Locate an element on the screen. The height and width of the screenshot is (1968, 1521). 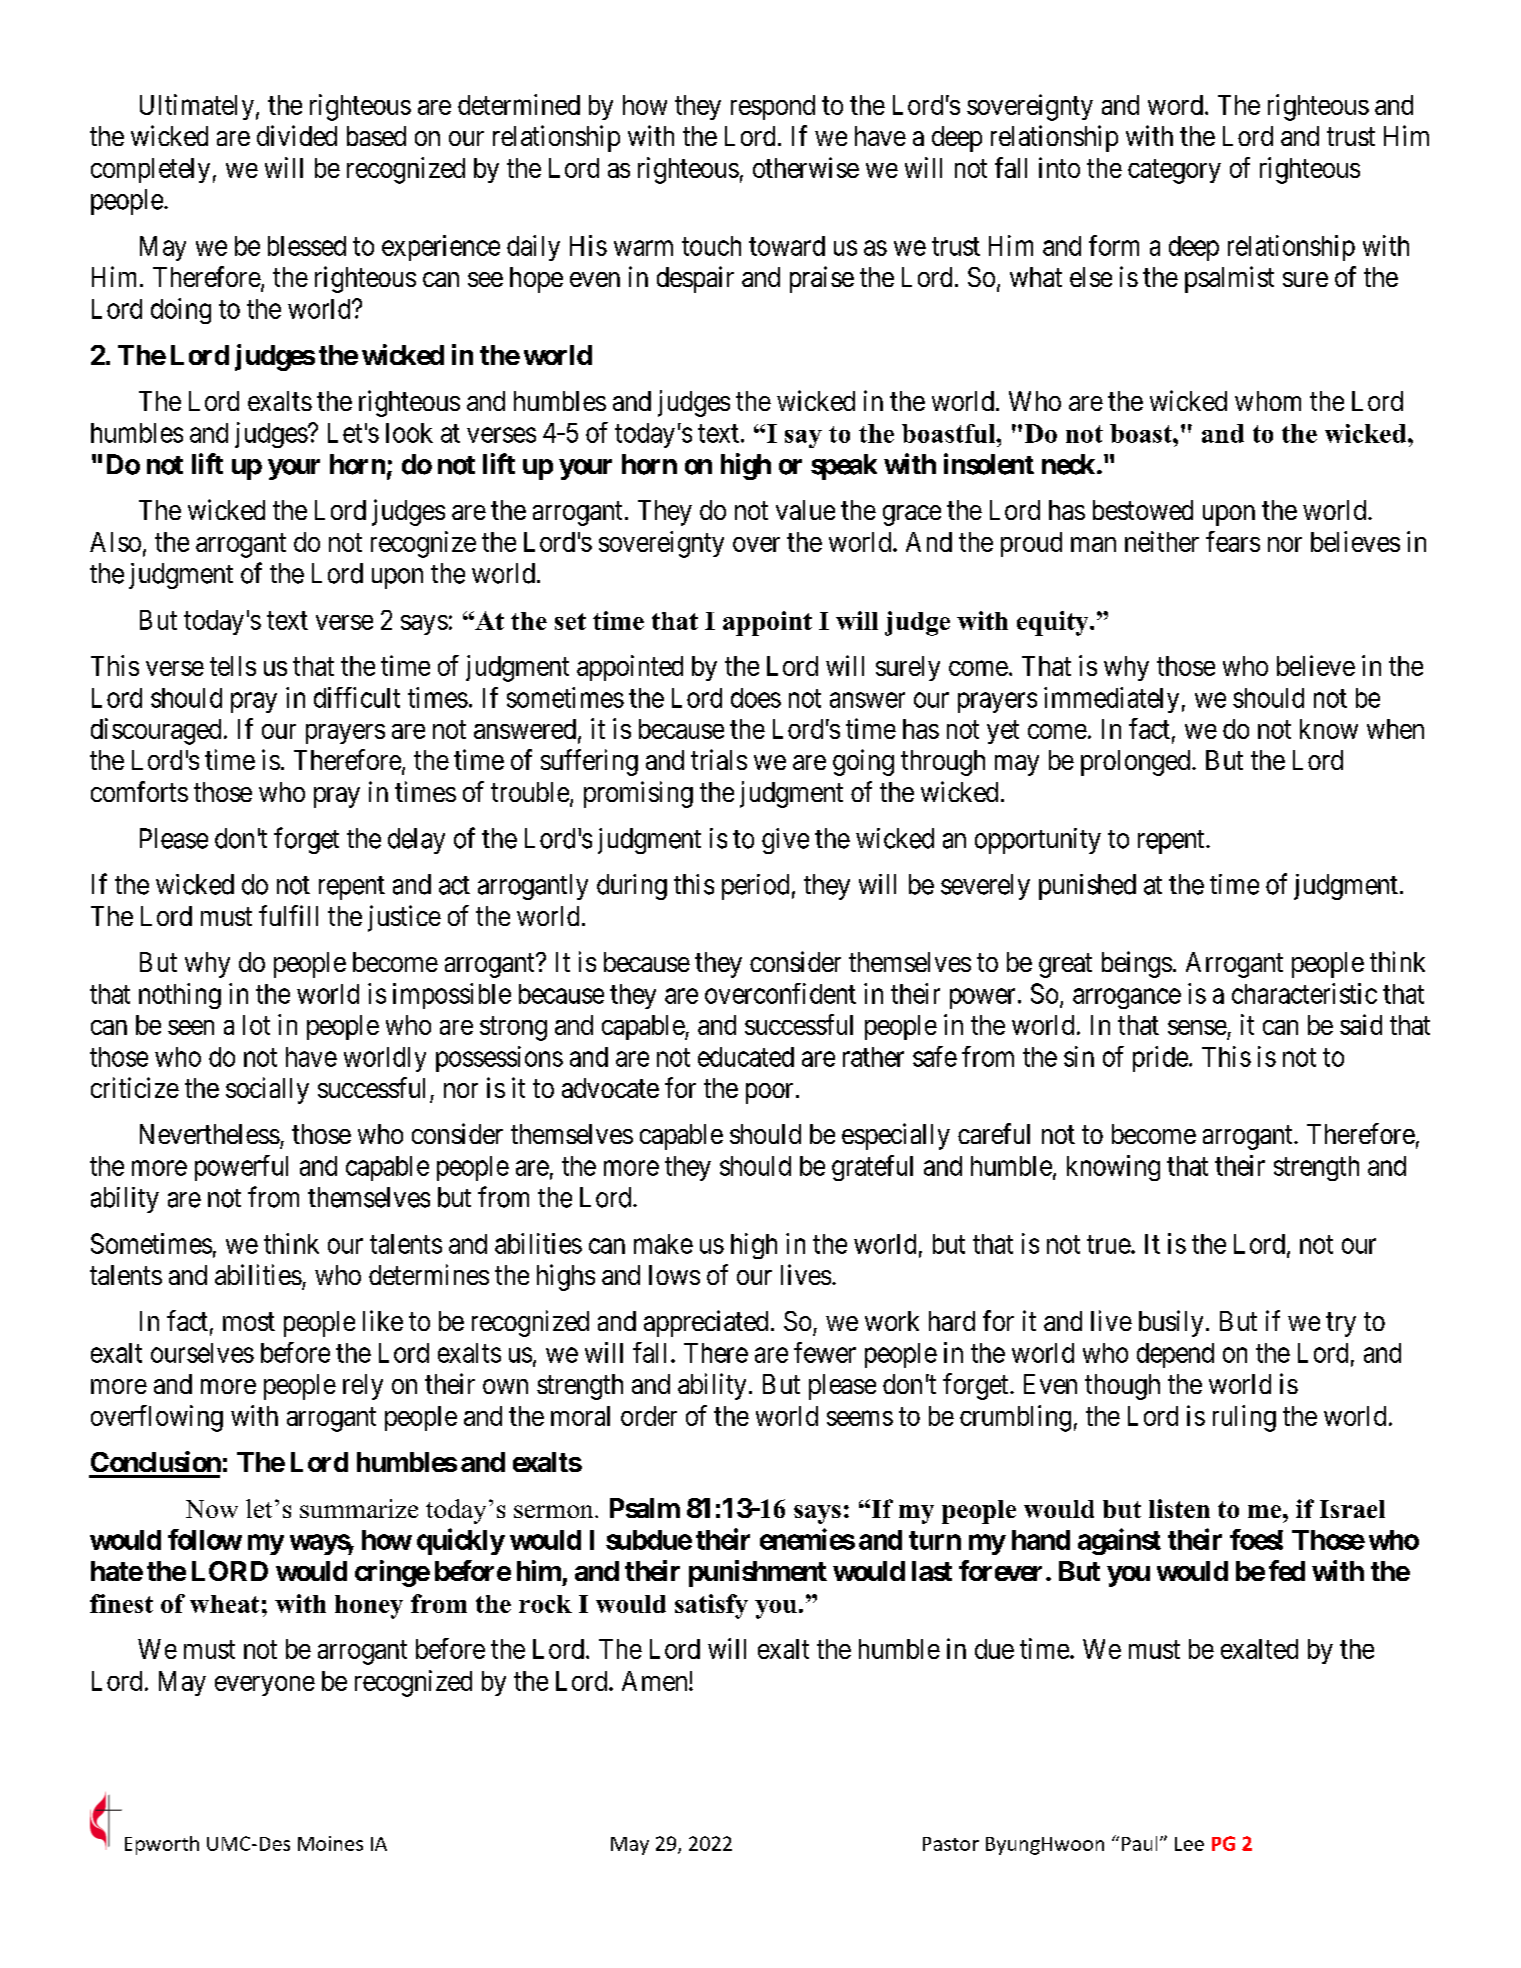
educated is located at coordinates (746, 1057).
